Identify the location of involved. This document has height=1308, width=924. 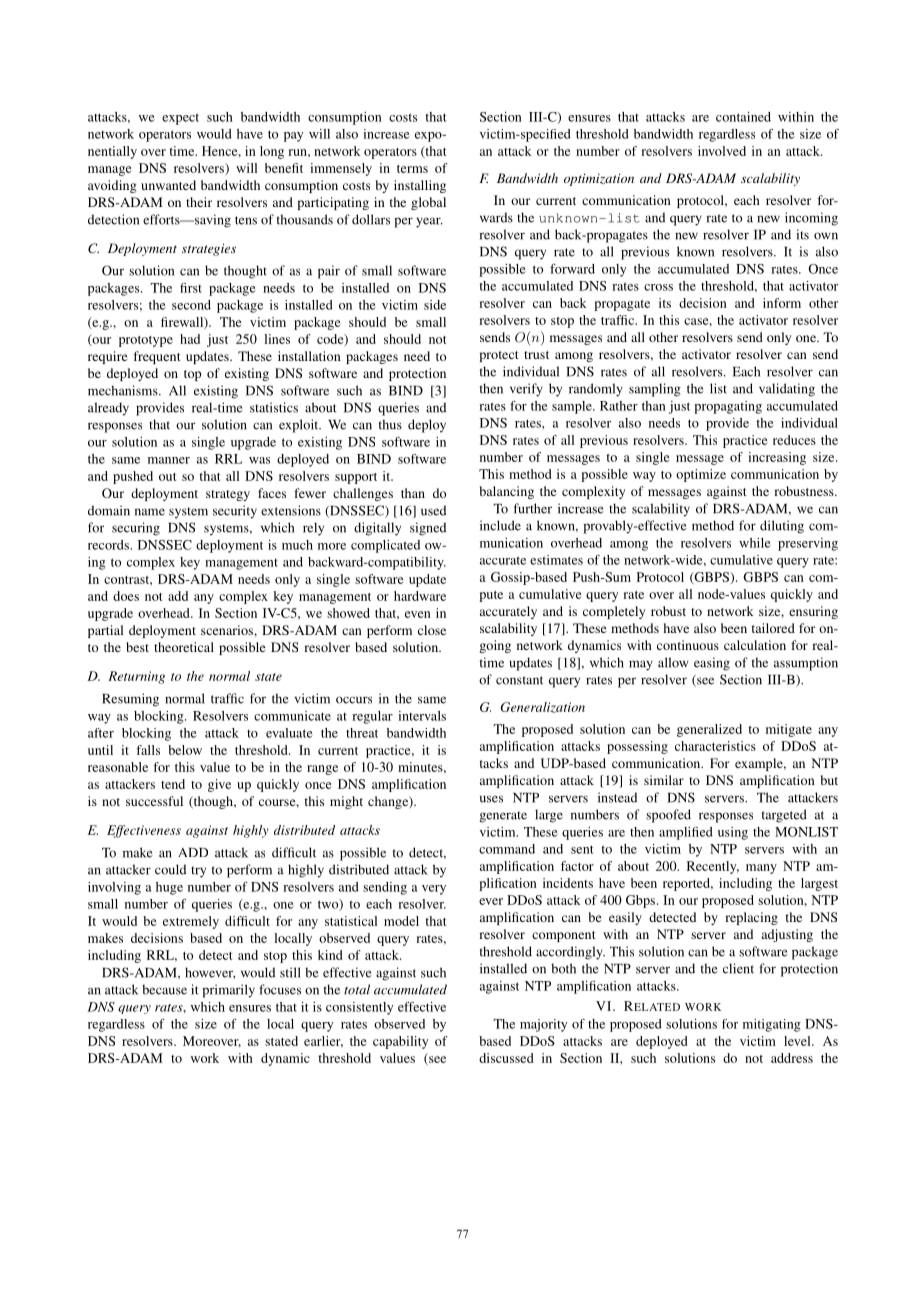
(722, 151).
